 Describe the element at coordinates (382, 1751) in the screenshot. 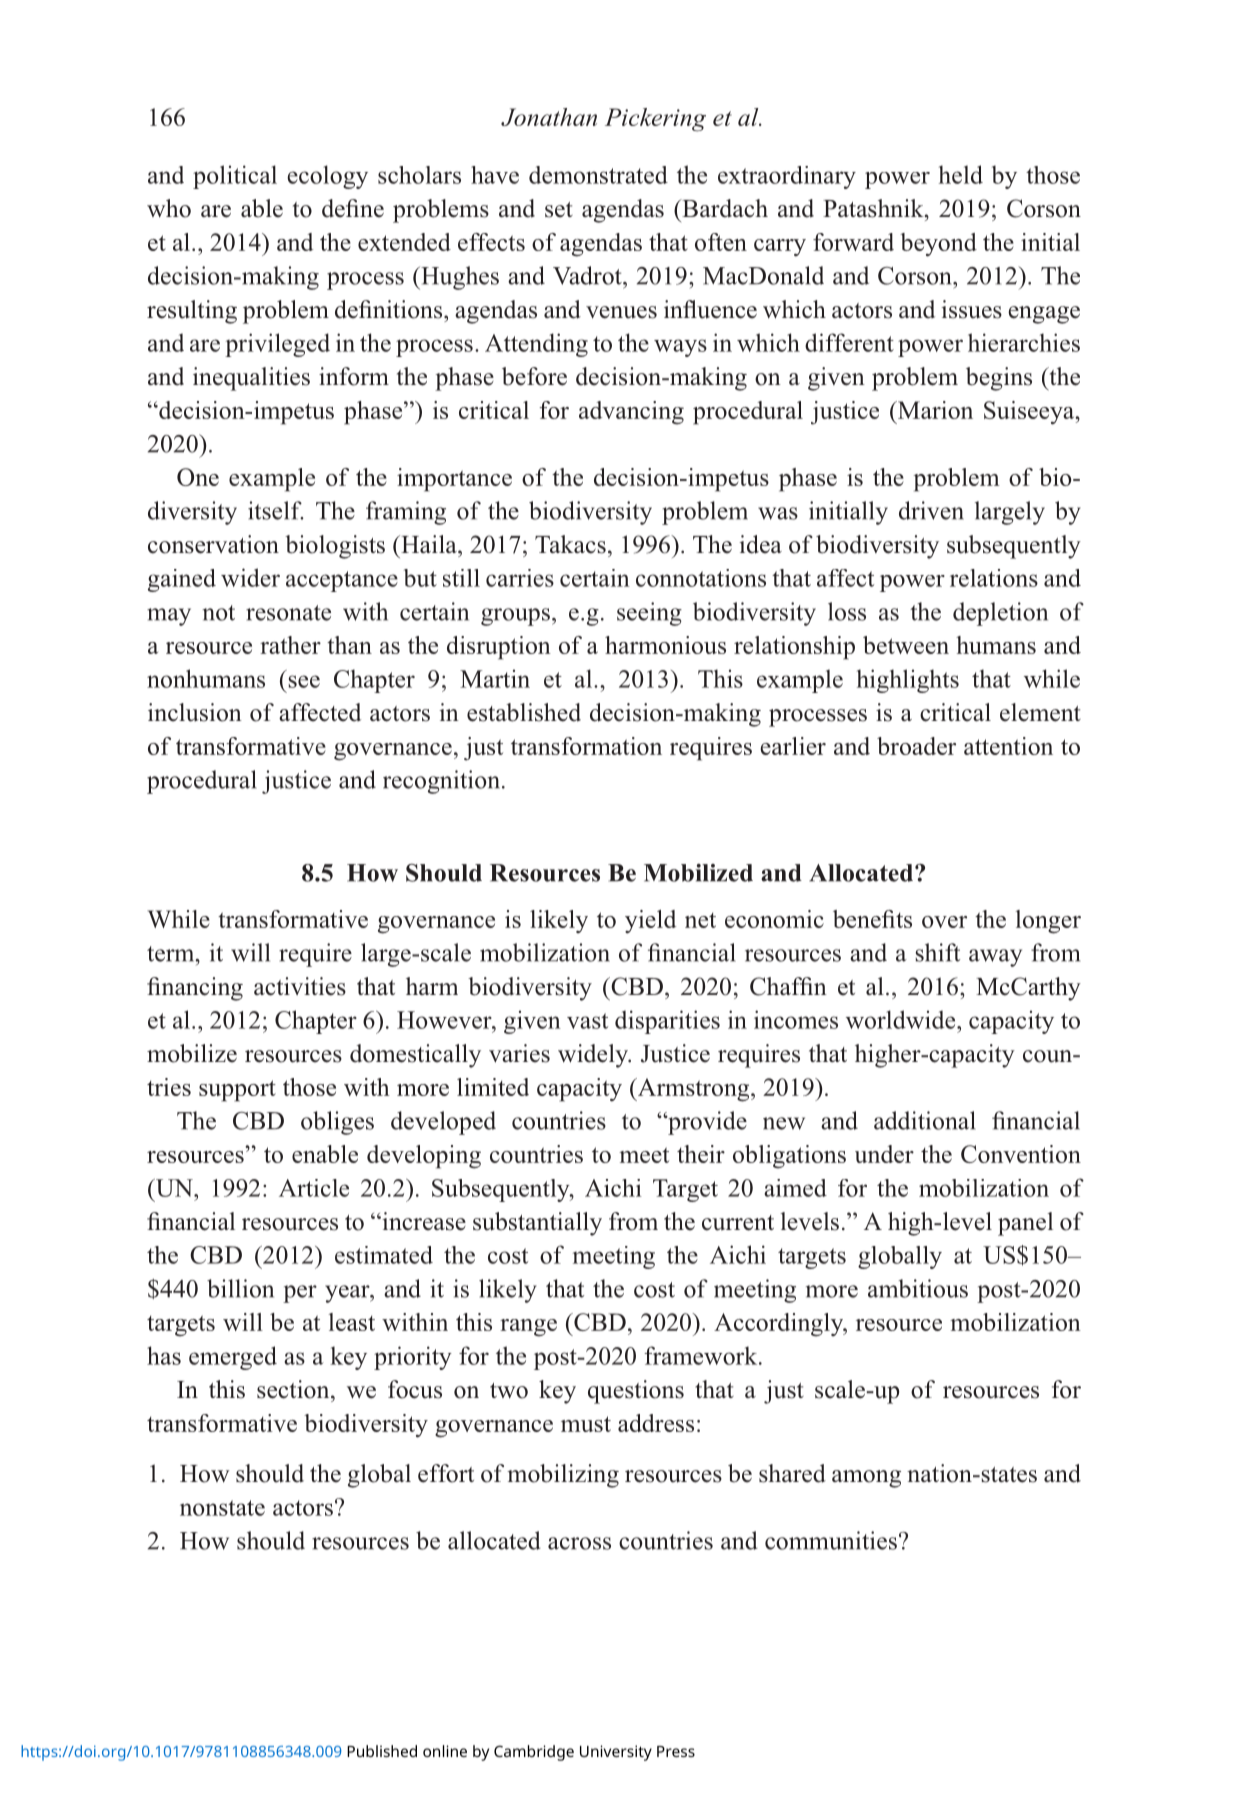

I see `Published` at that location.
